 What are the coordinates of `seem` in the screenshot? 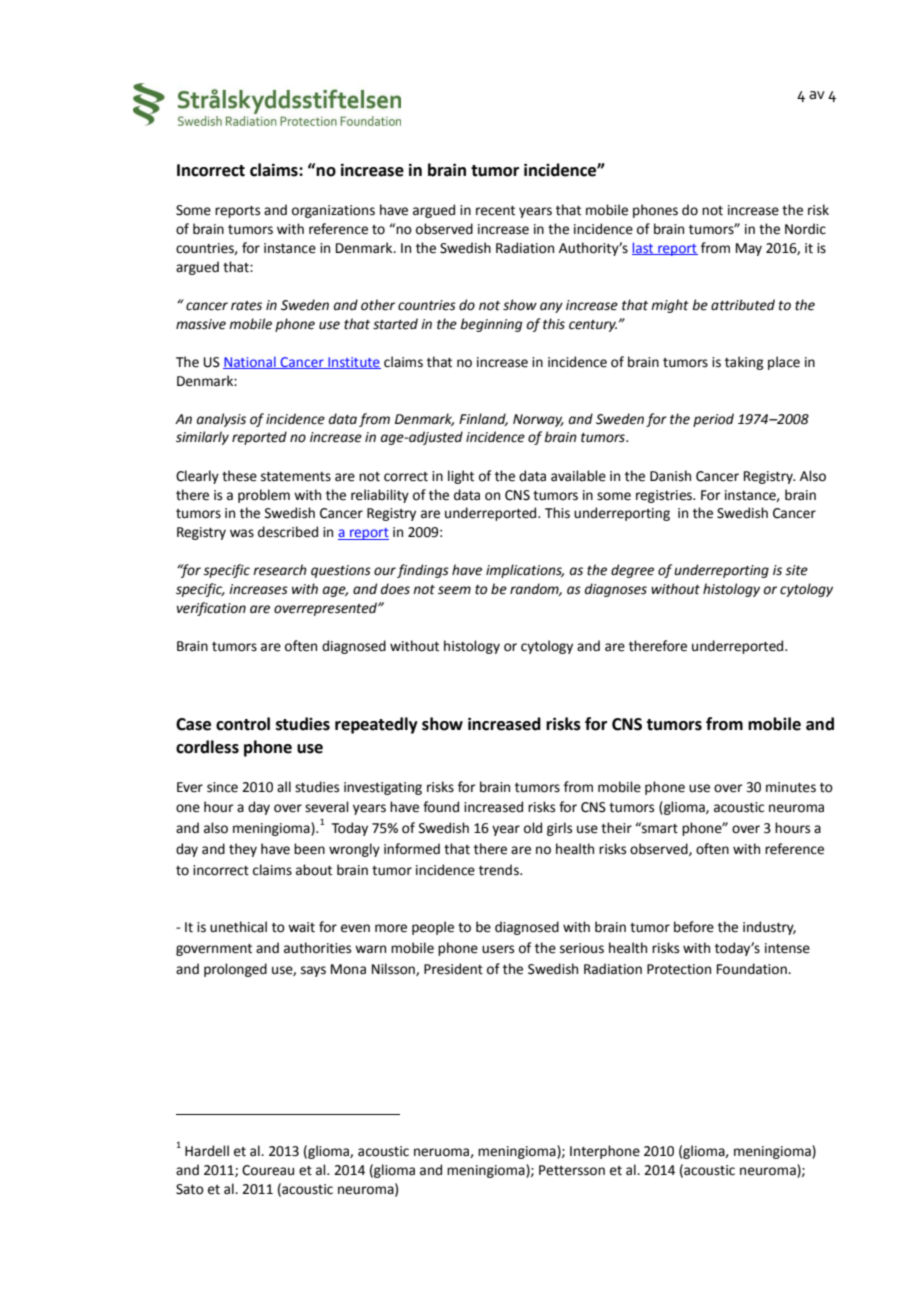 It's located at (454, 590).
